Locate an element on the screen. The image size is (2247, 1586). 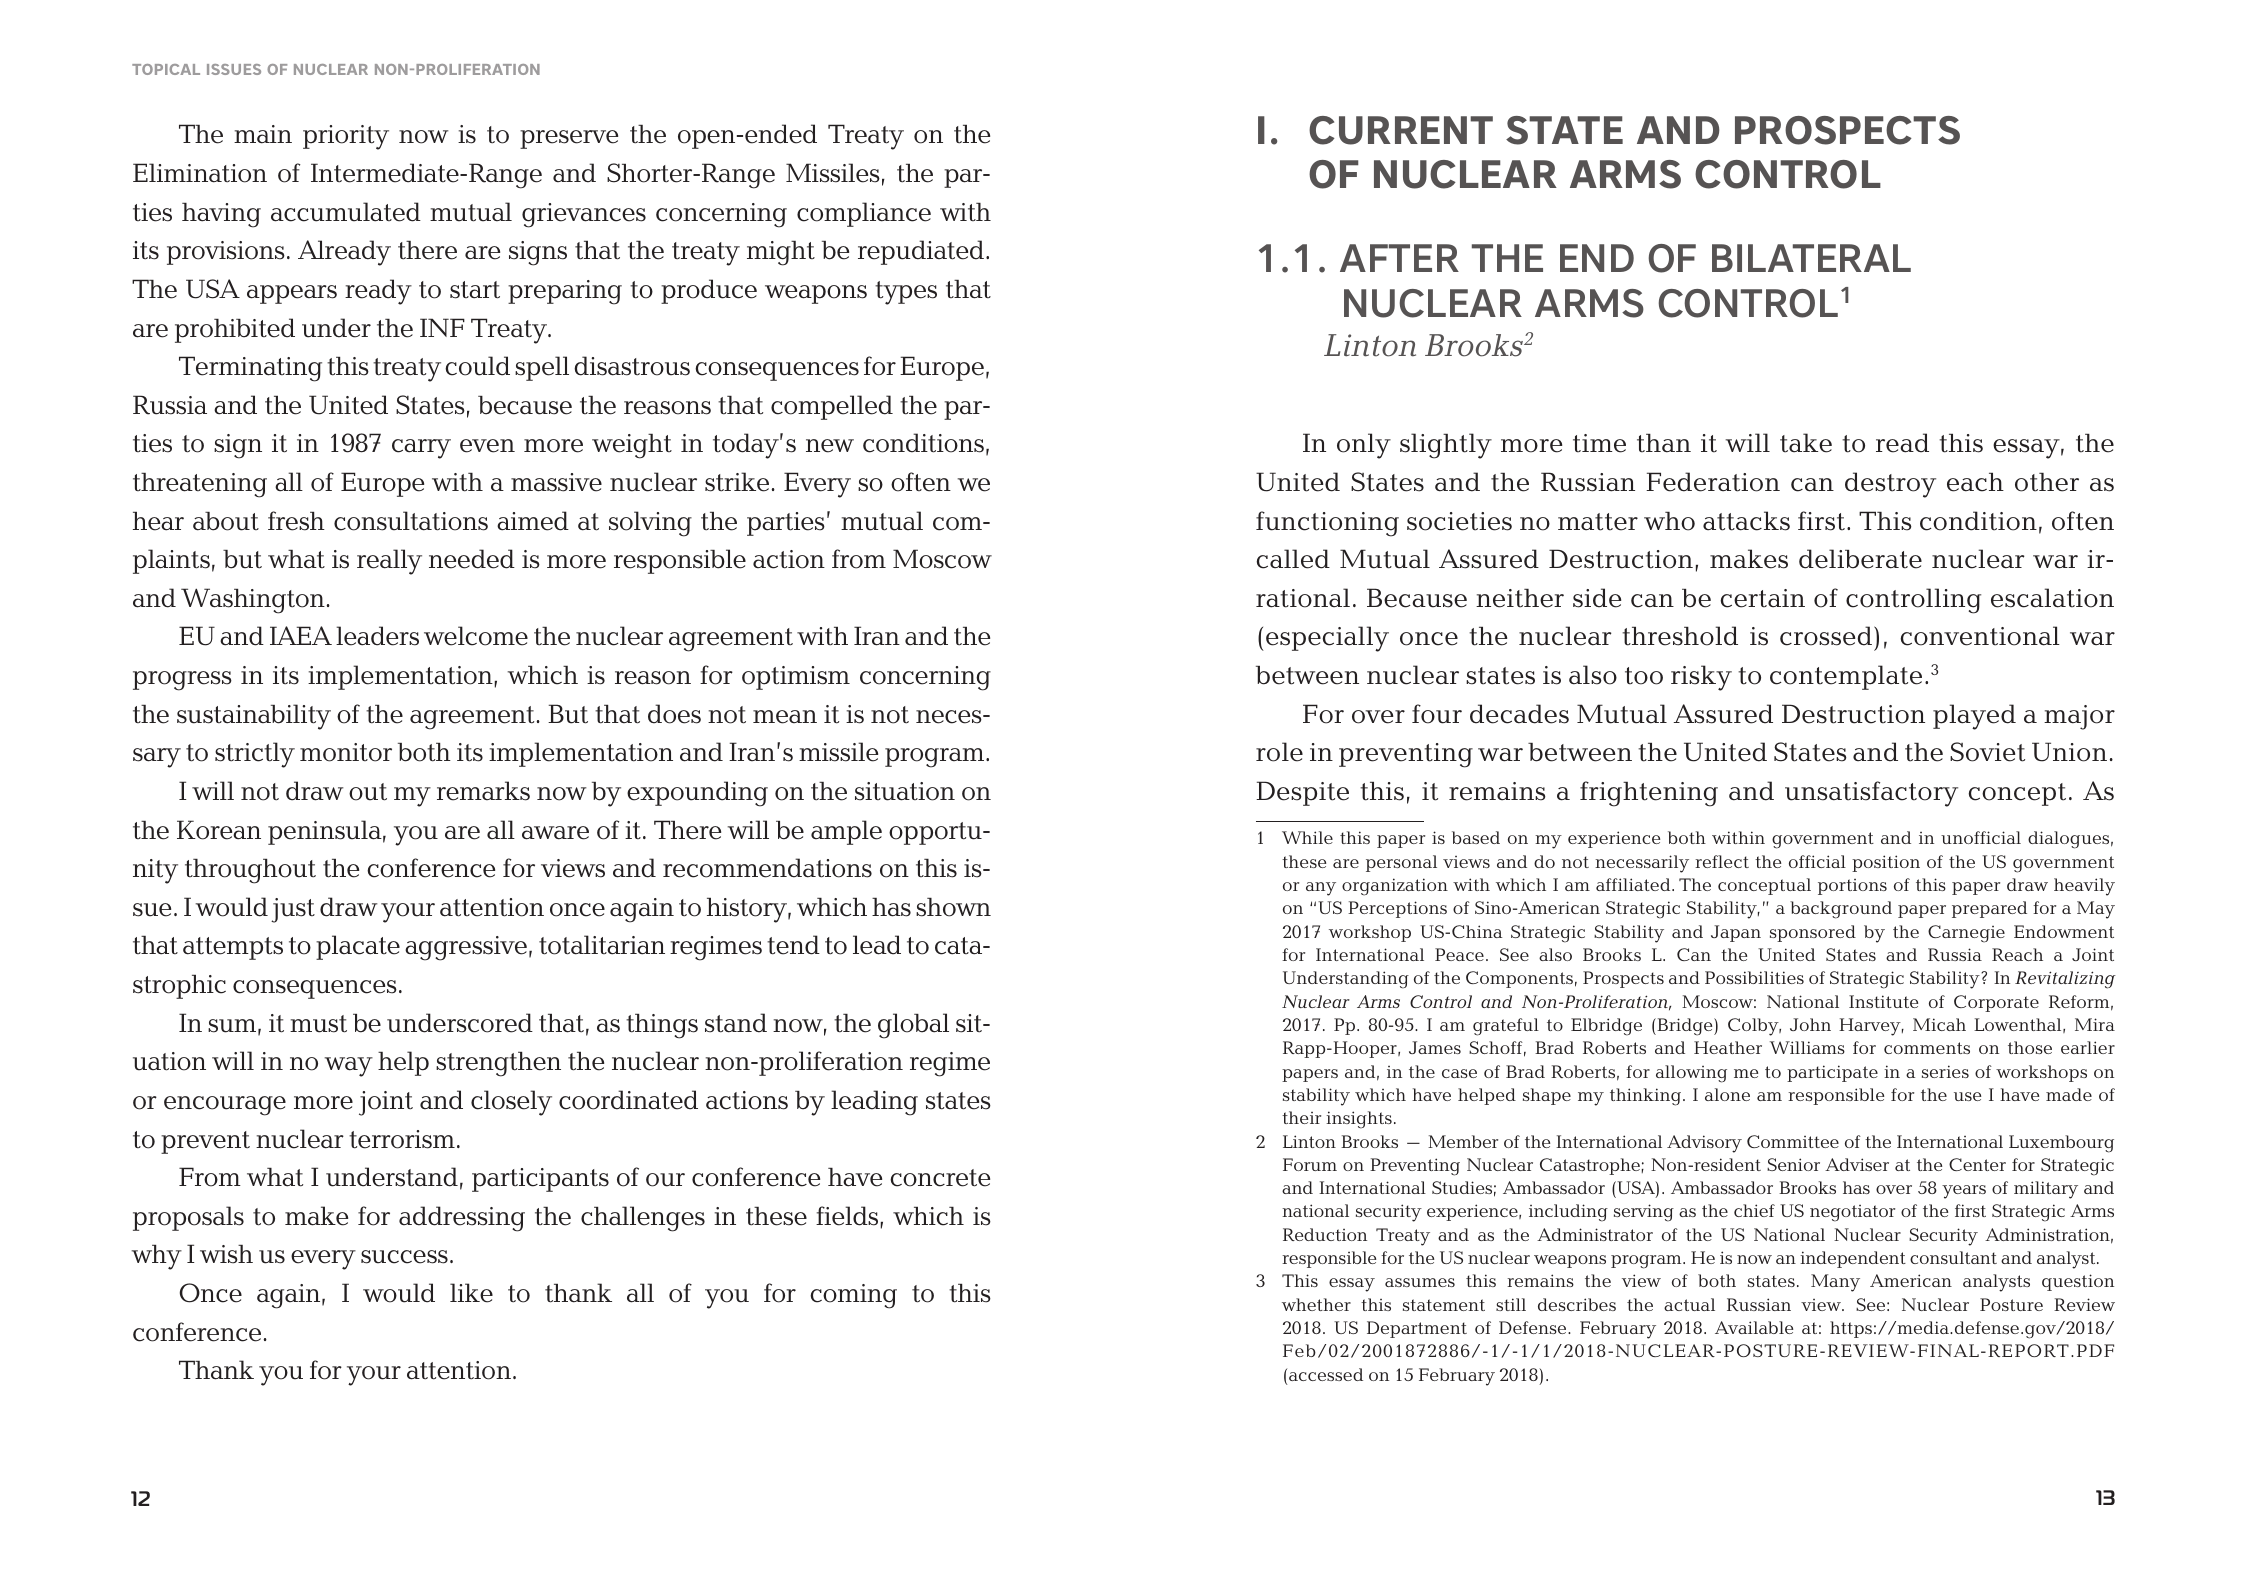
like is located at coordinates (471, 1293).
